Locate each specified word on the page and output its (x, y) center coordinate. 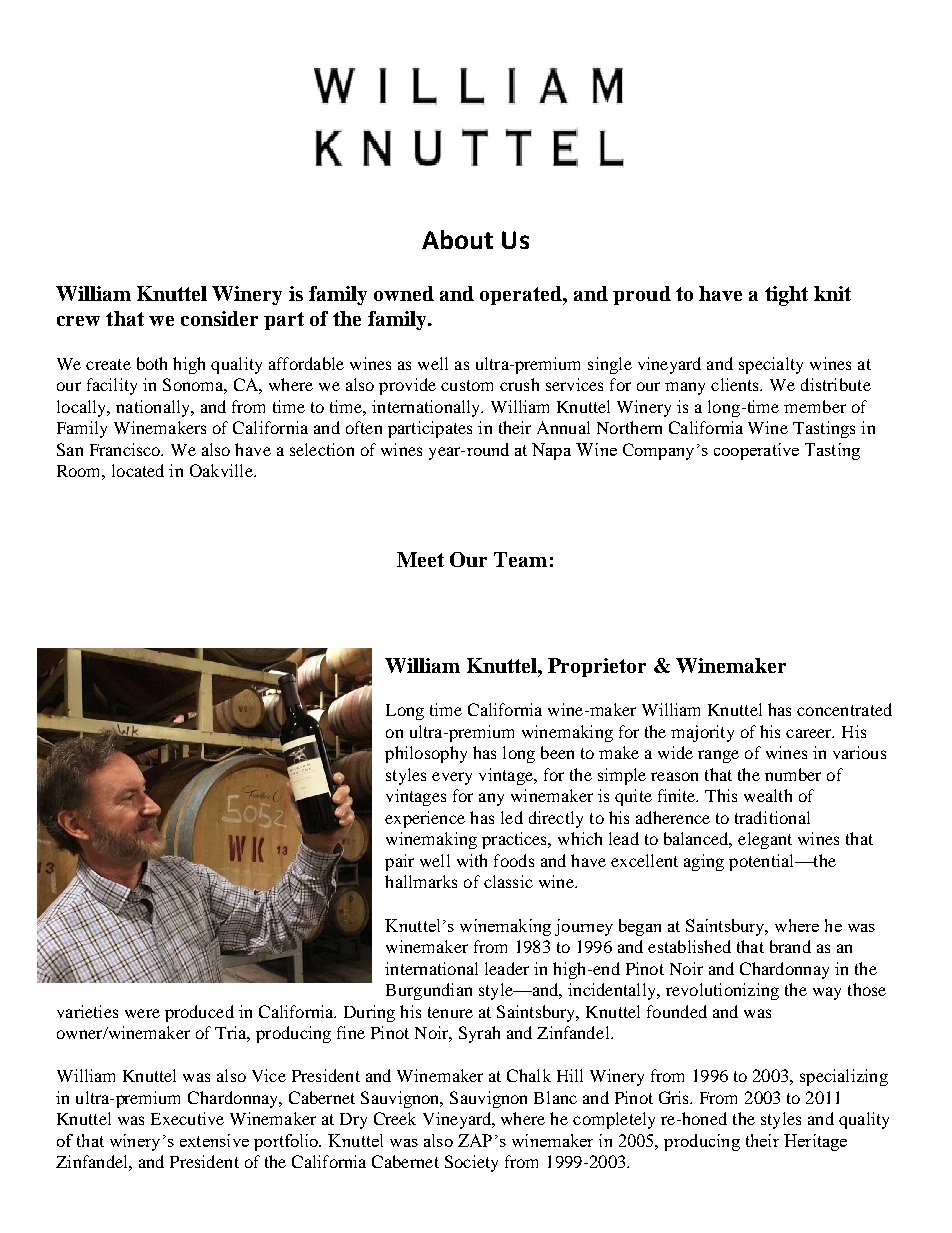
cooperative (756, 451)
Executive (187, 1118)
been (557, 752)
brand (790, 946)
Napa (551, 451)
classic (508, 881)
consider (219, 318)
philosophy (426, 754)
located (138, 470)
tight (786, 296)
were (142, 1013)
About (457, 239)
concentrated (844, 709)
